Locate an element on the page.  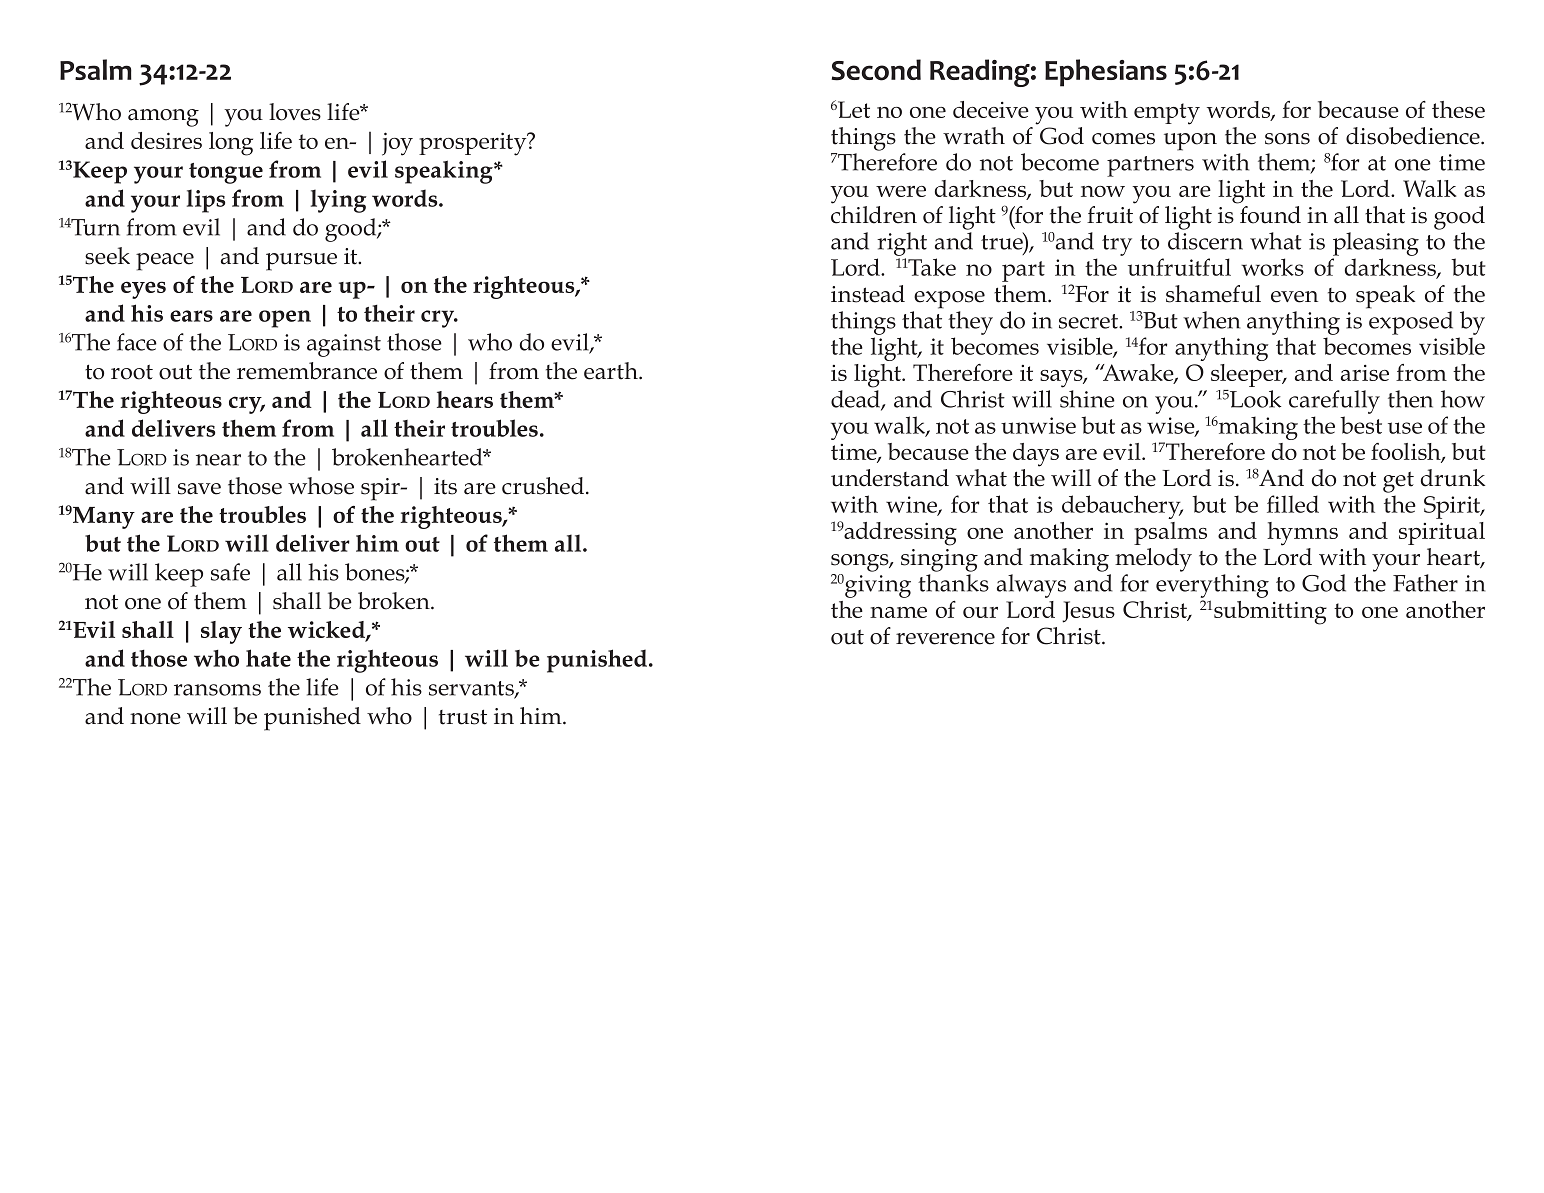
loves is located at coordinates (295, 112).
